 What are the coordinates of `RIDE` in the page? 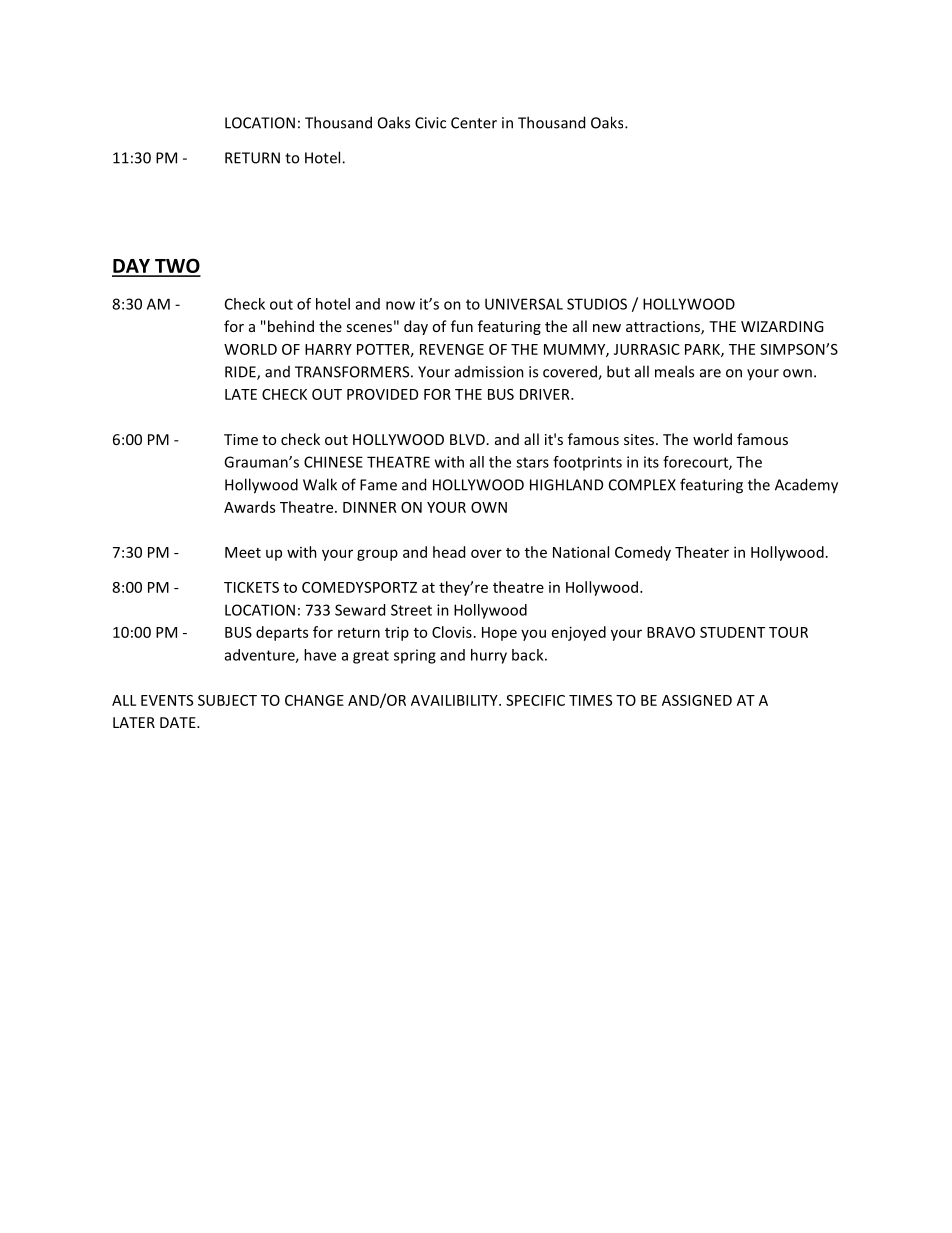 It's located at (241, 373).
